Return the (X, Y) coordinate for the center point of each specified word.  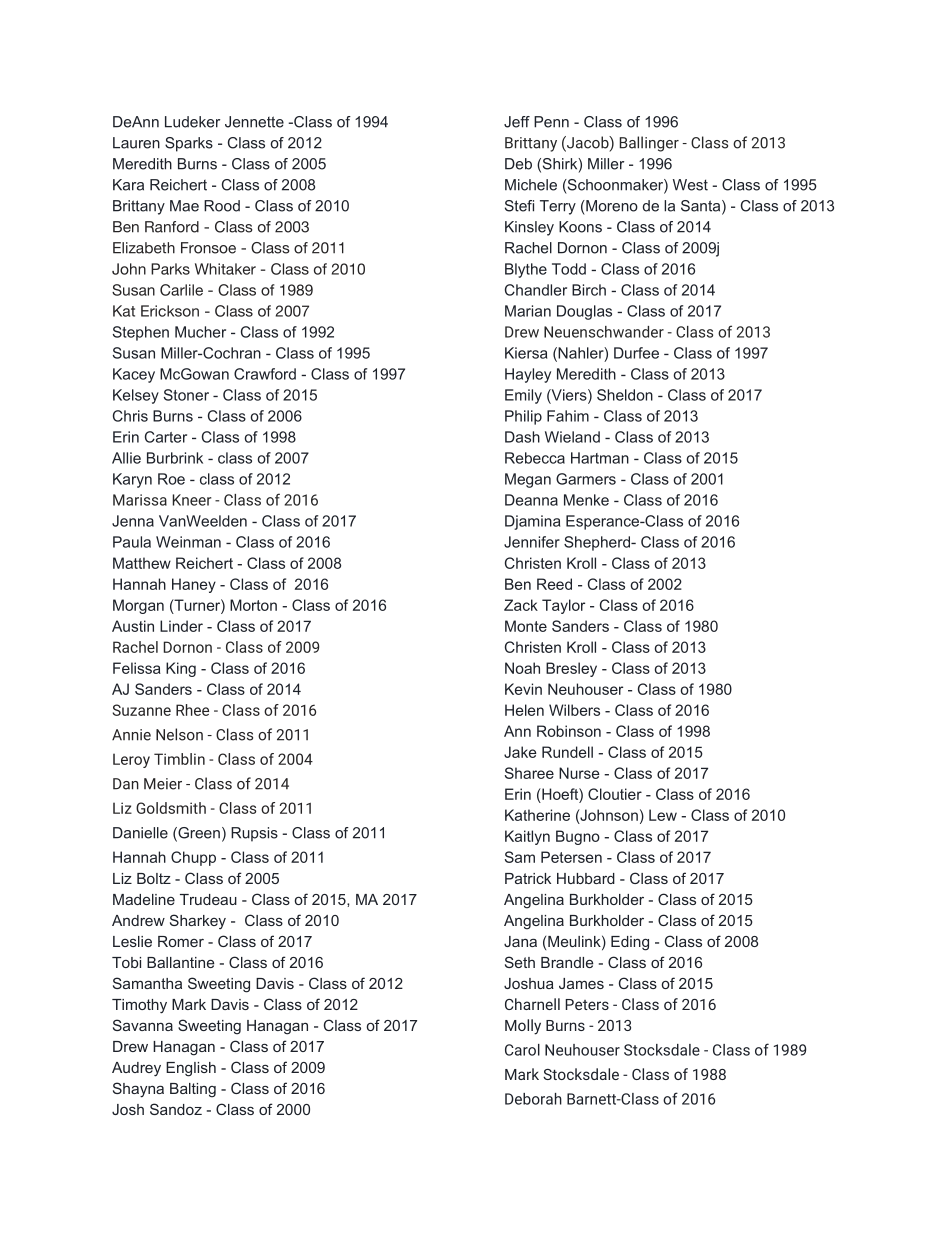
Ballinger (649, 144)
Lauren (136, 143)
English (191, 1069)
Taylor (563, 606)
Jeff (517, 122)
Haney (194, 585)
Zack (521, 605)
